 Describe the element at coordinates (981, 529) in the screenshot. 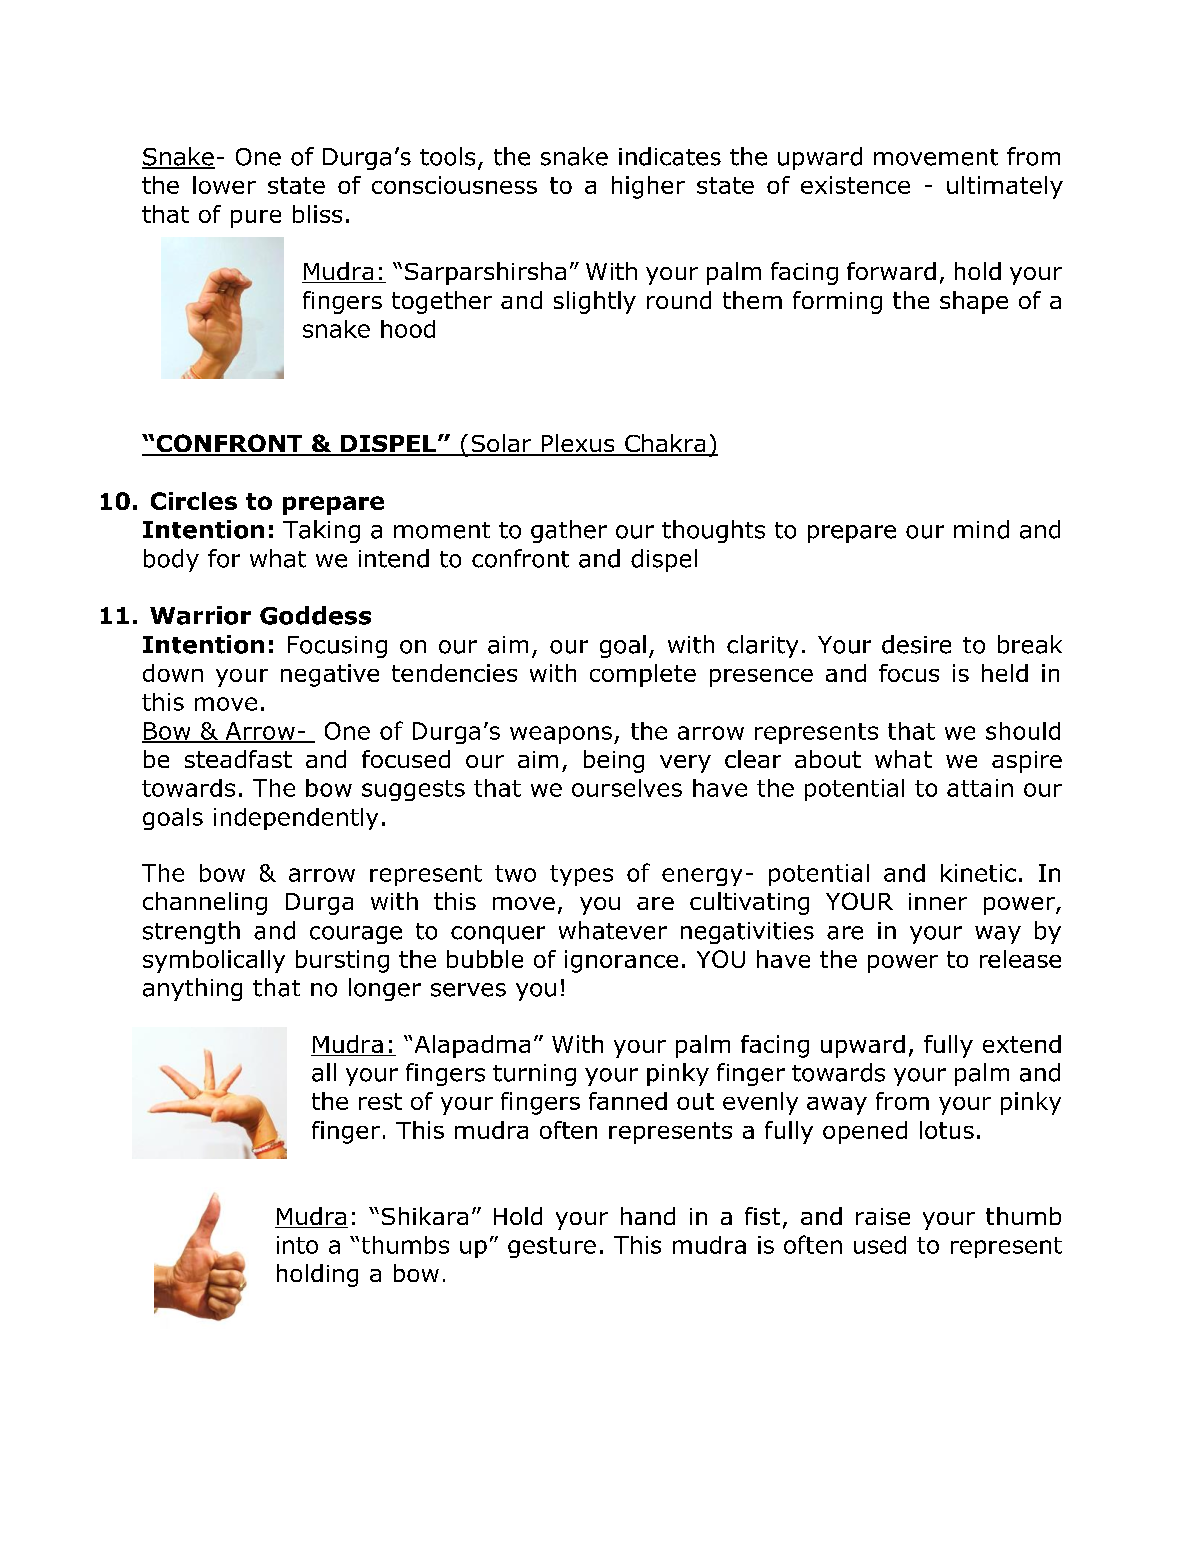

I see `mind` at that location.
